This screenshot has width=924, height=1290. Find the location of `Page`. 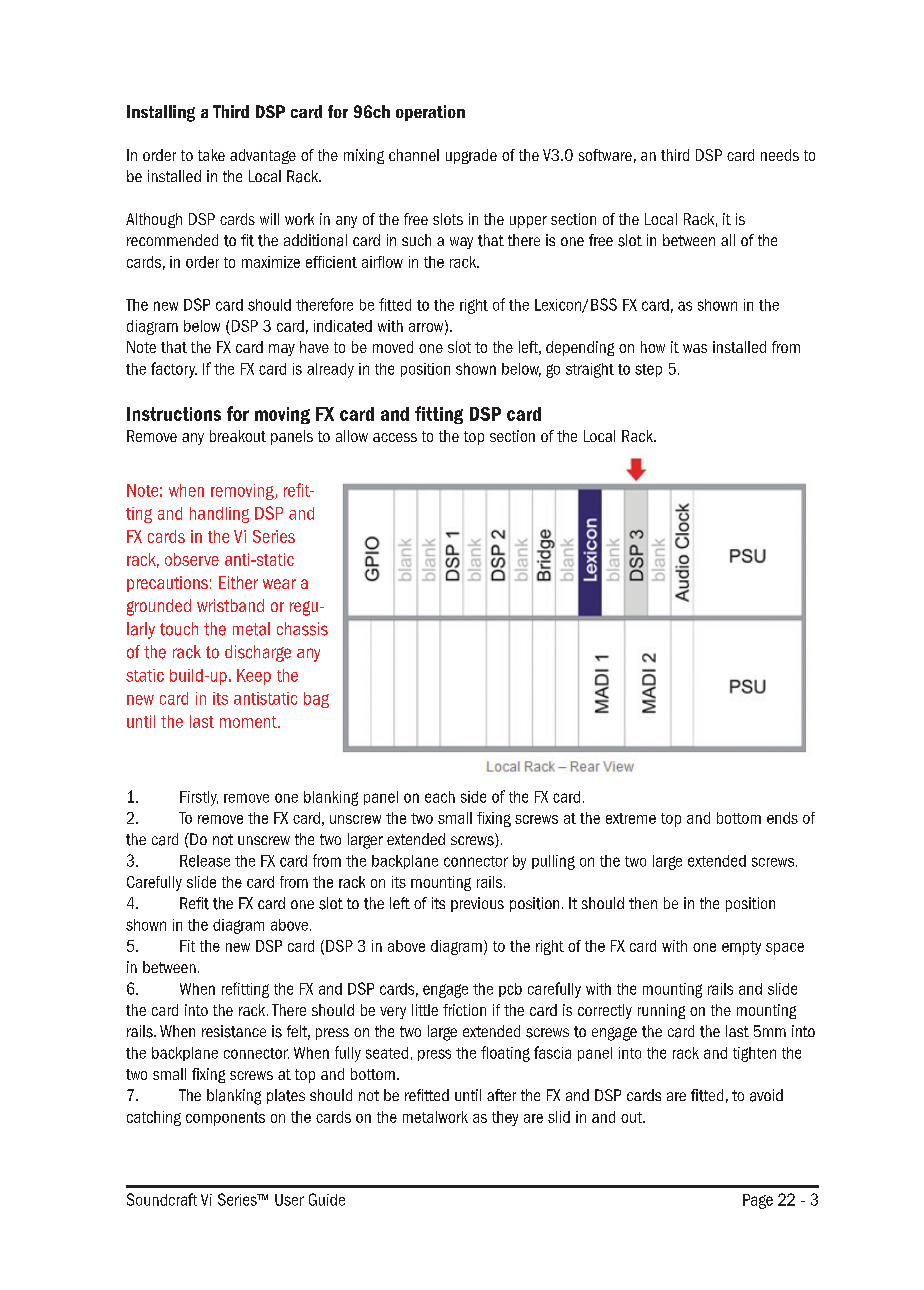

Page is located at coordinates (758, 1201).
